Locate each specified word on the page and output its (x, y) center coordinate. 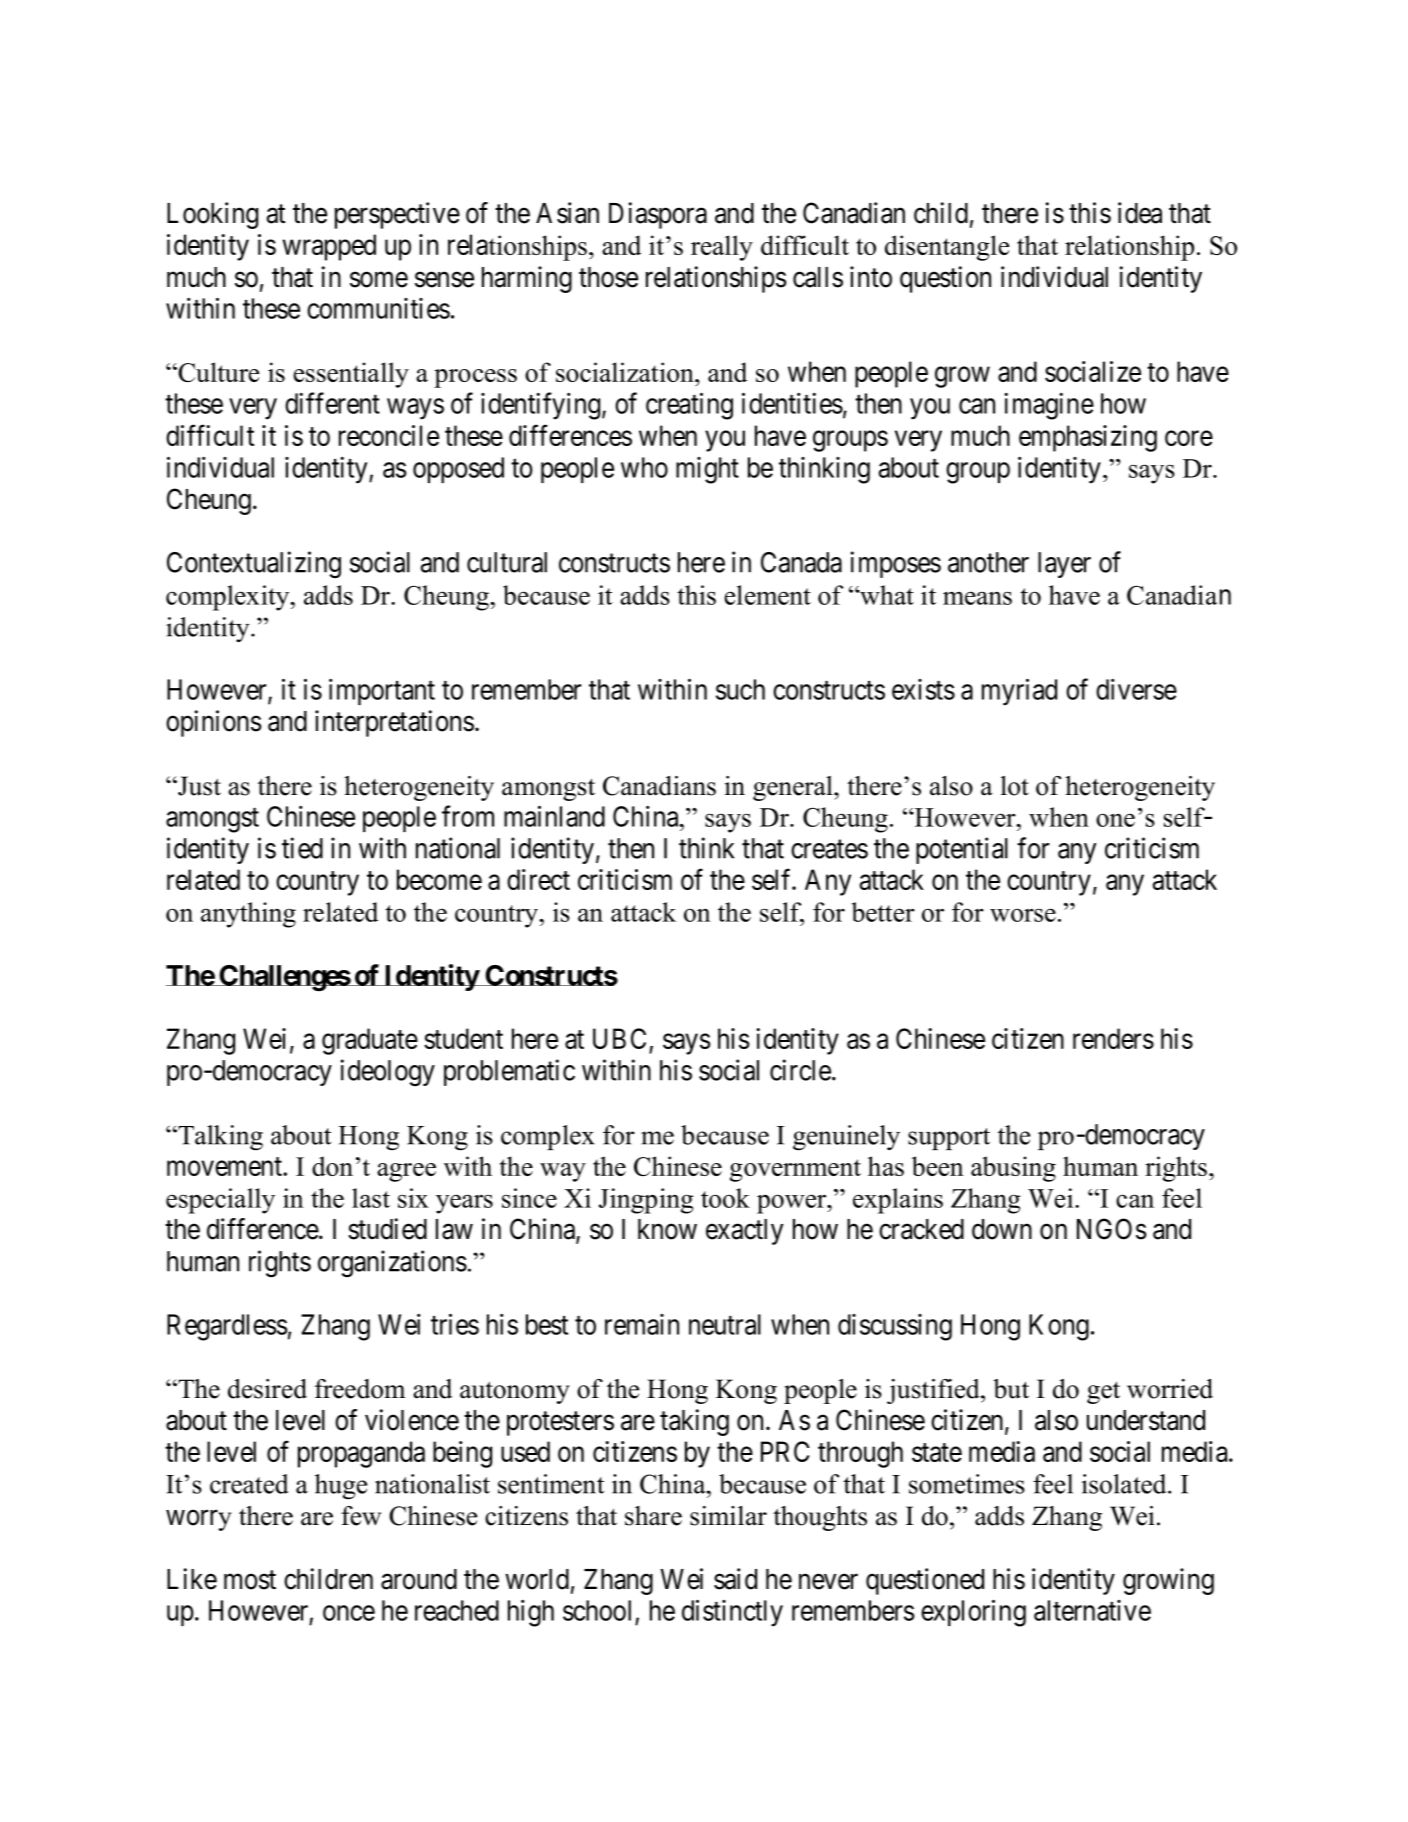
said (735, 1579)
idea (1140, 213)
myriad (1019, 692)
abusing (1013, 1169)
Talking (219, 1138)
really (722, 248)
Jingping (646, 1201)
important (382, 692)
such (740, 689)
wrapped (329, 247)
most (250, 1580)
